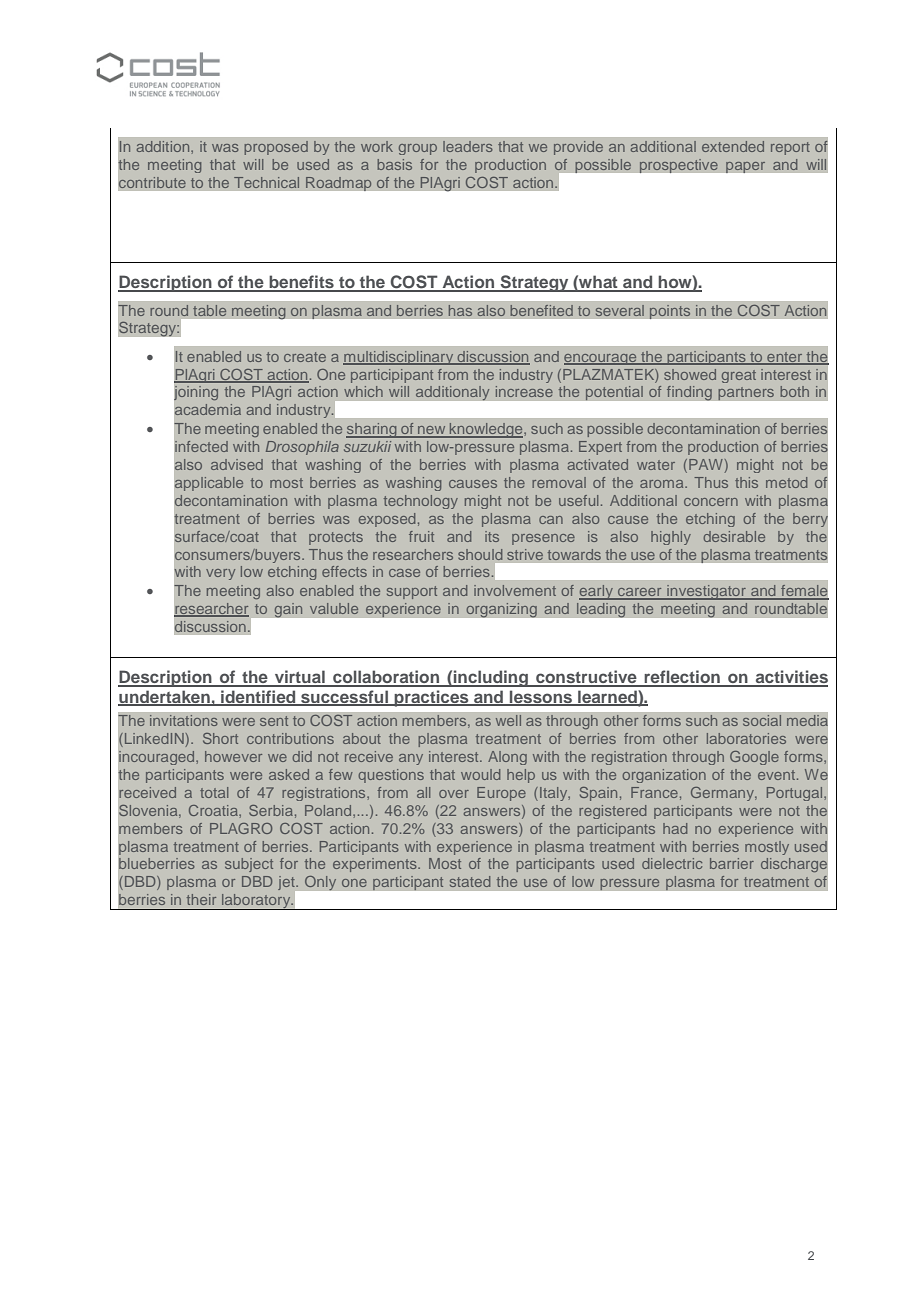  I want to click on subject, so click(249, 865).
